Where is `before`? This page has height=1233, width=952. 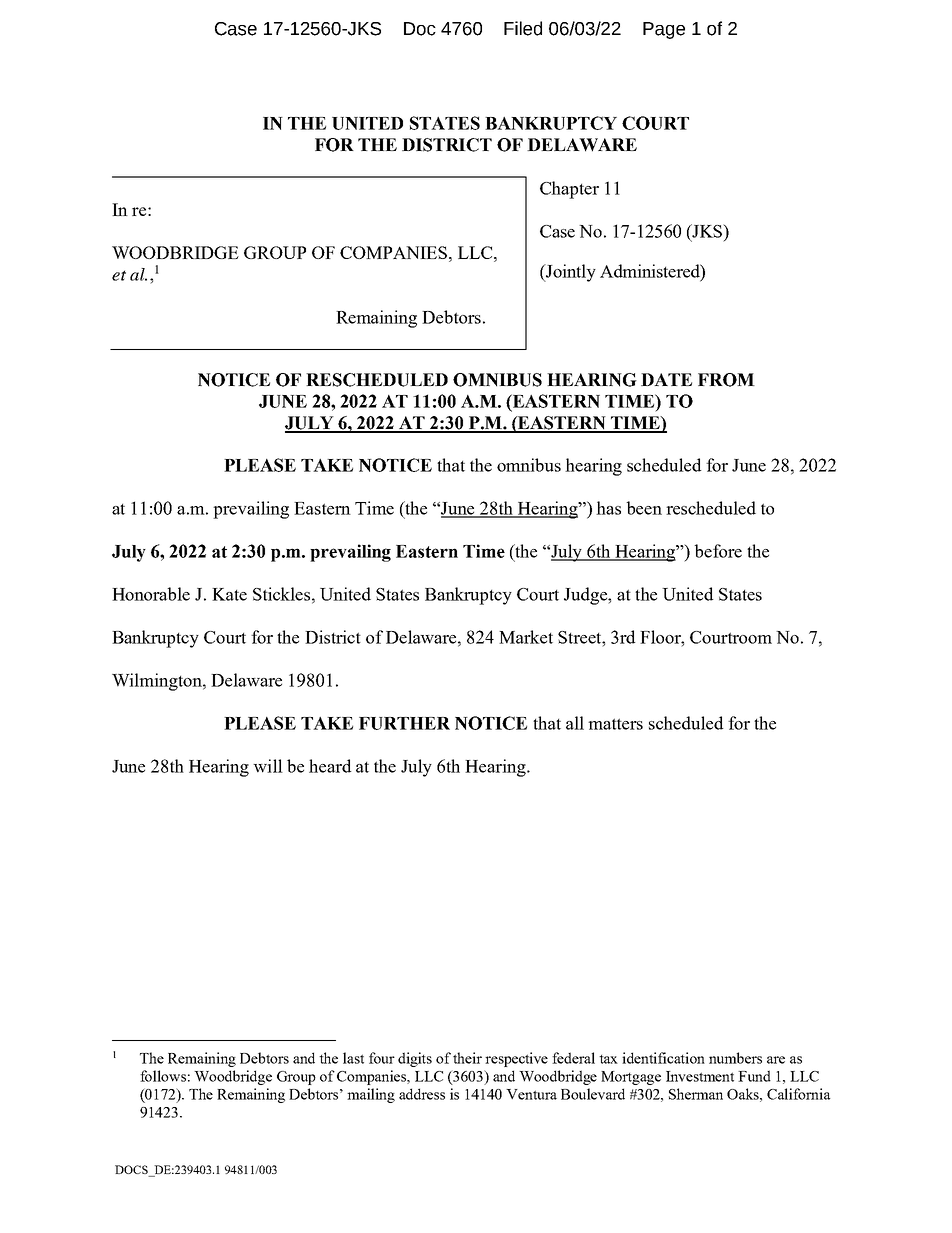
before is located at coordinates (718, 551).
